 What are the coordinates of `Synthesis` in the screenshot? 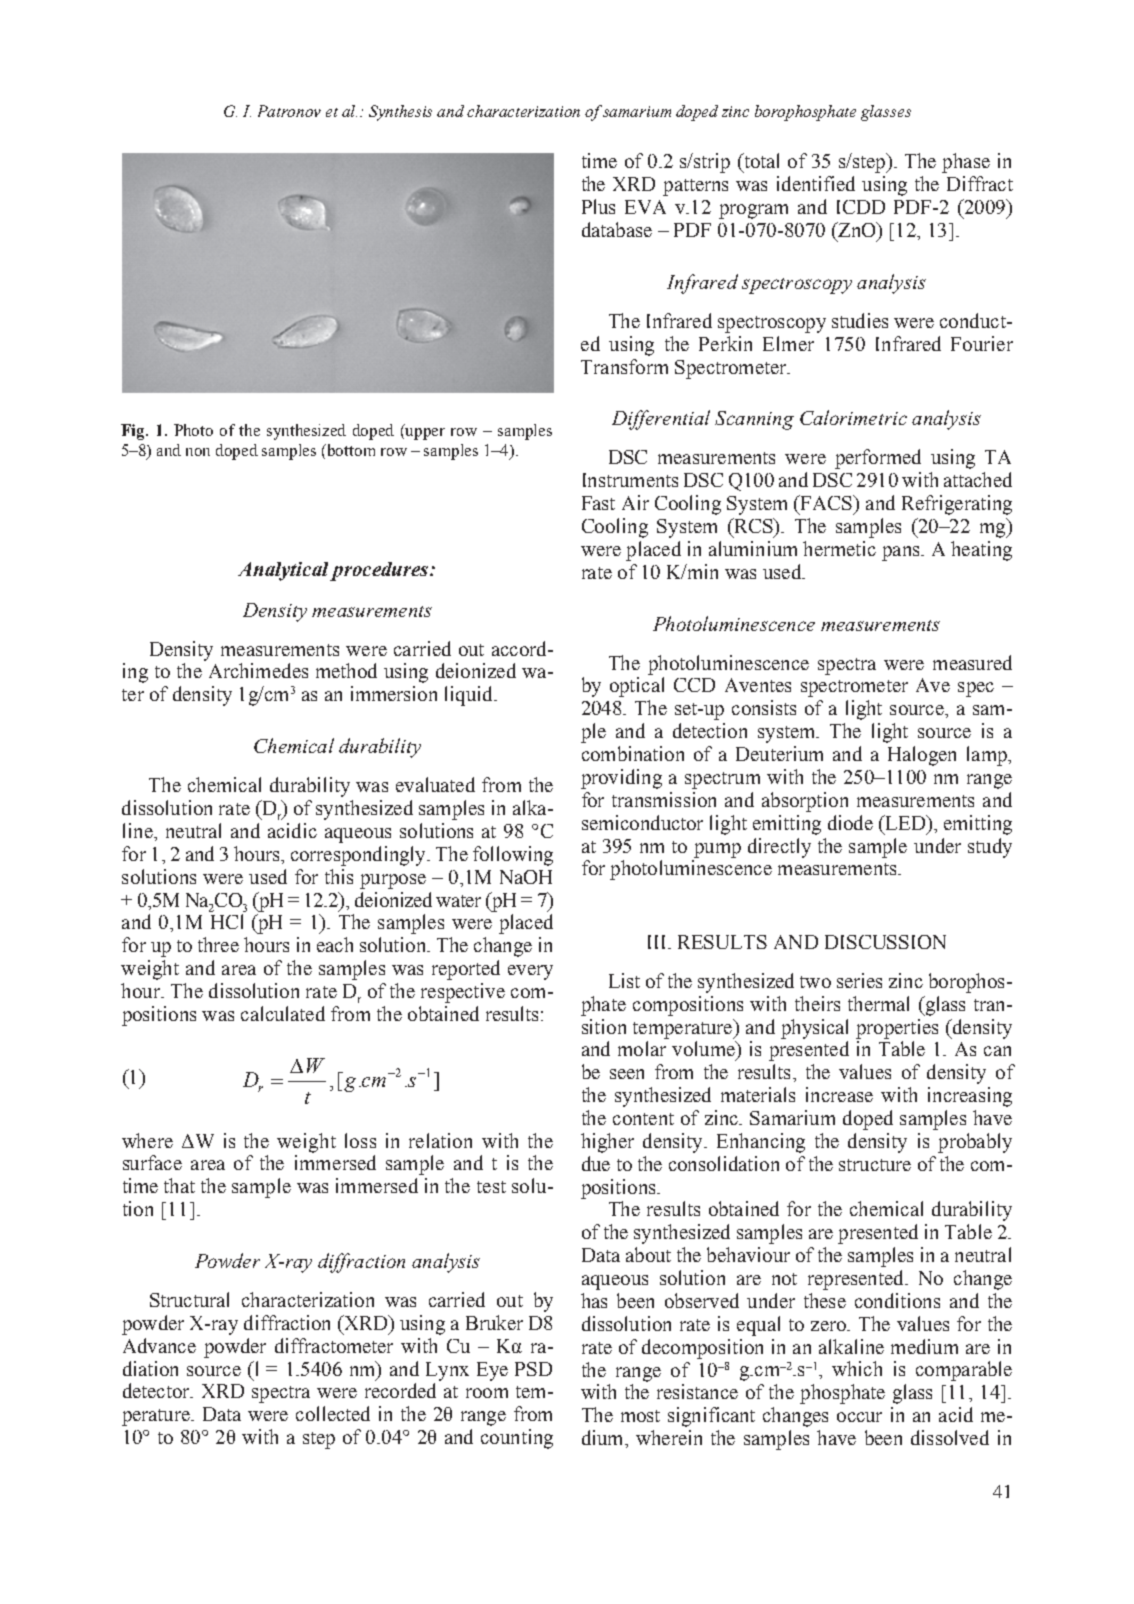 It's located at (400, 113).
